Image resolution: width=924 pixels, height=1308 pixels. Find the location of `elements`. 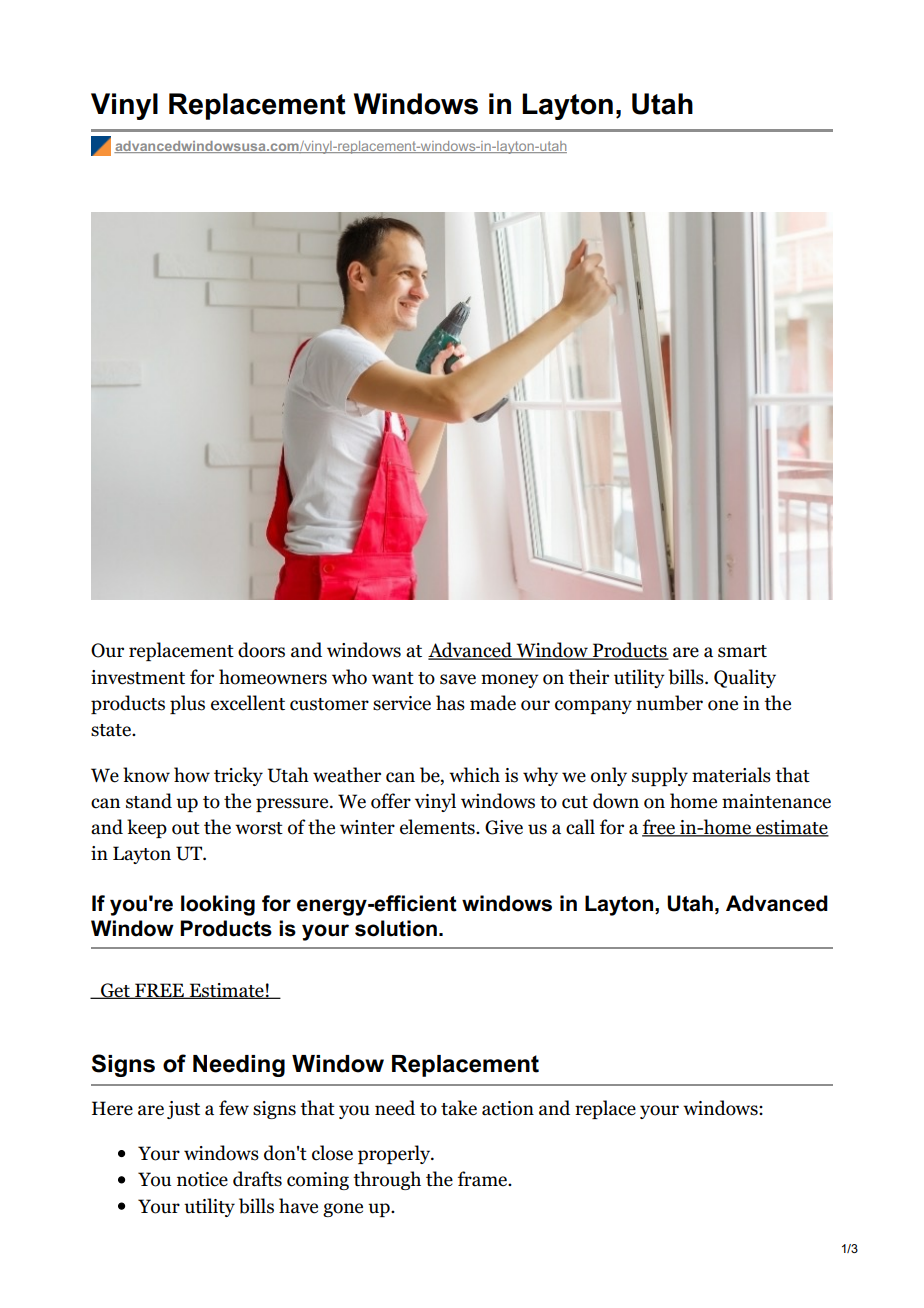

elements is located at coordinates (438, 827).
